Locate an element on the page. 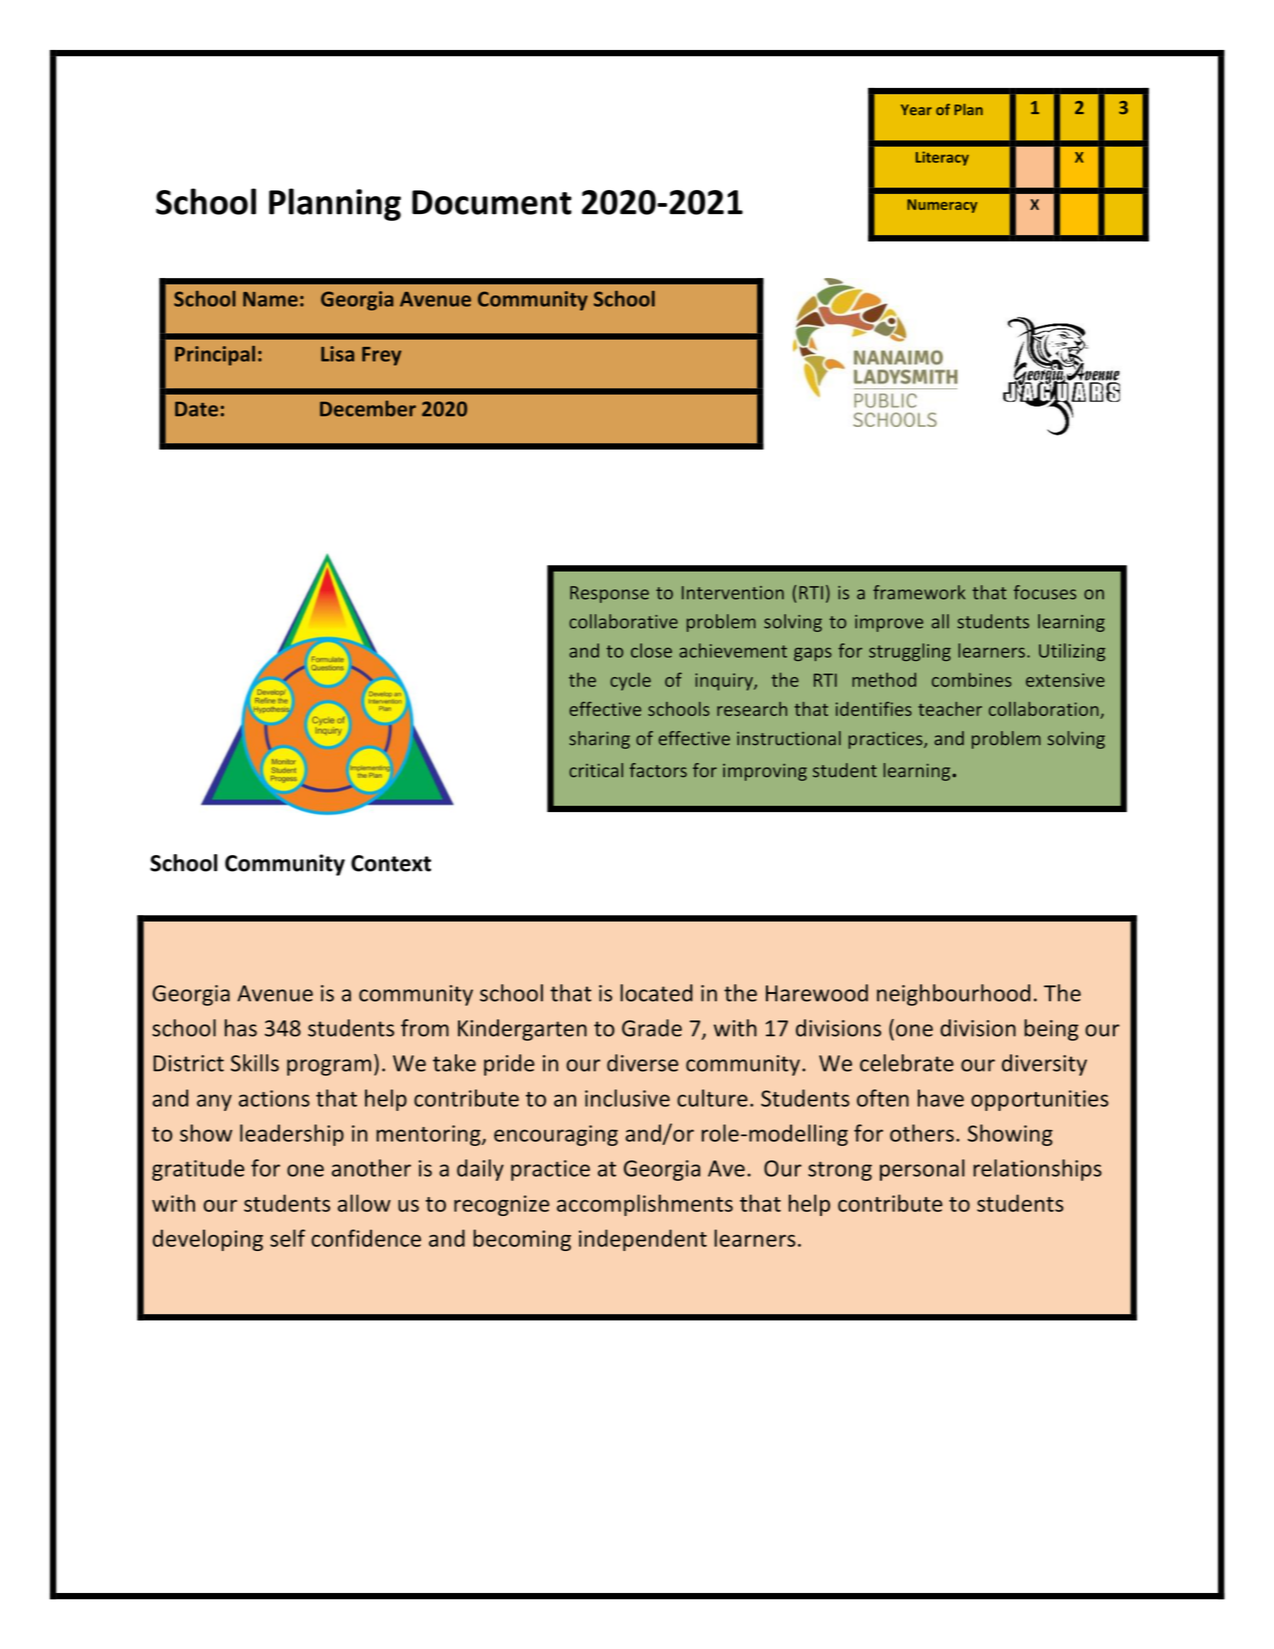  accomplishments is located at coordinates (645, 1205).
